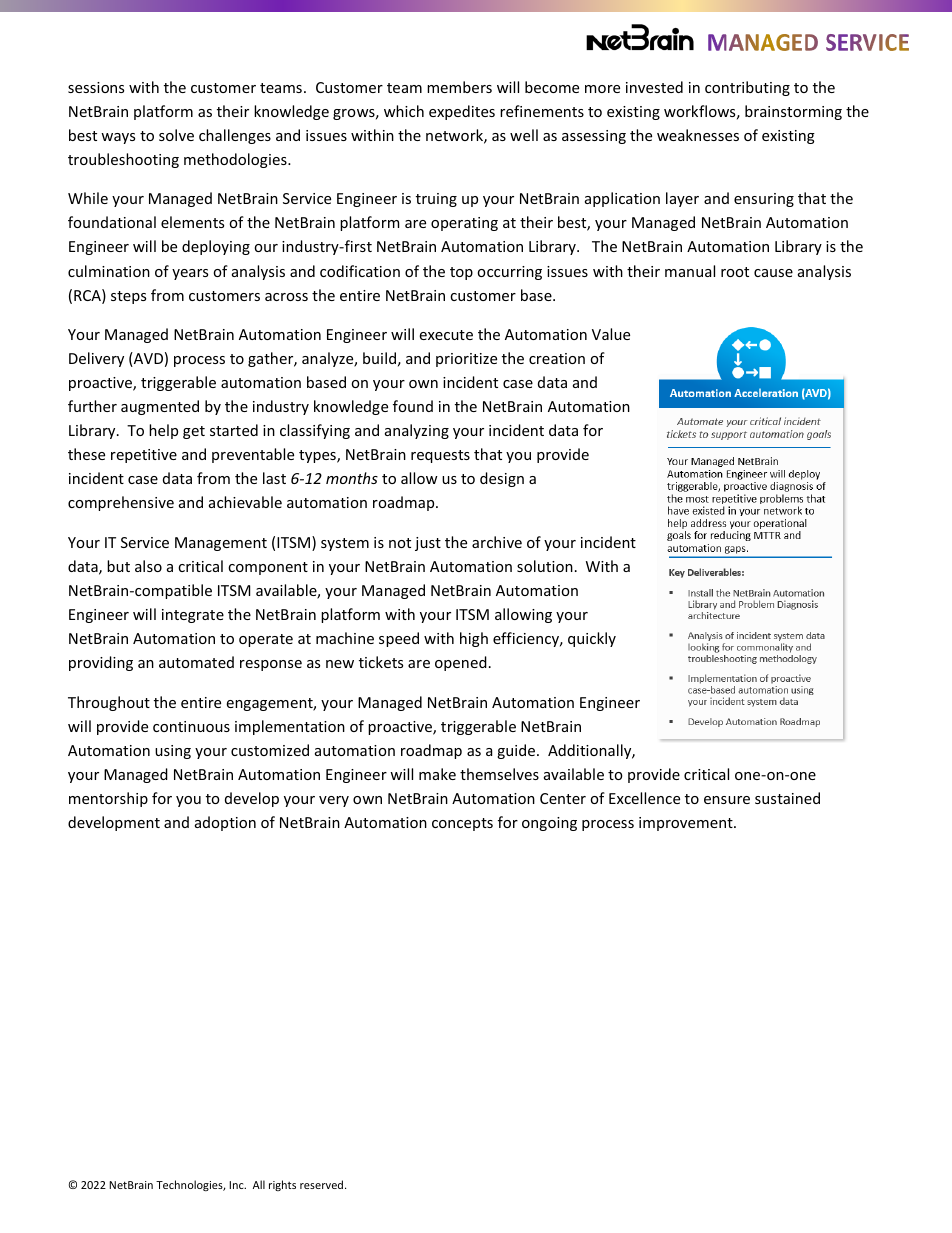  What do you see at coordinates (462, 824) in the document?
I see `concepts` at bounding box center [462, 824].
